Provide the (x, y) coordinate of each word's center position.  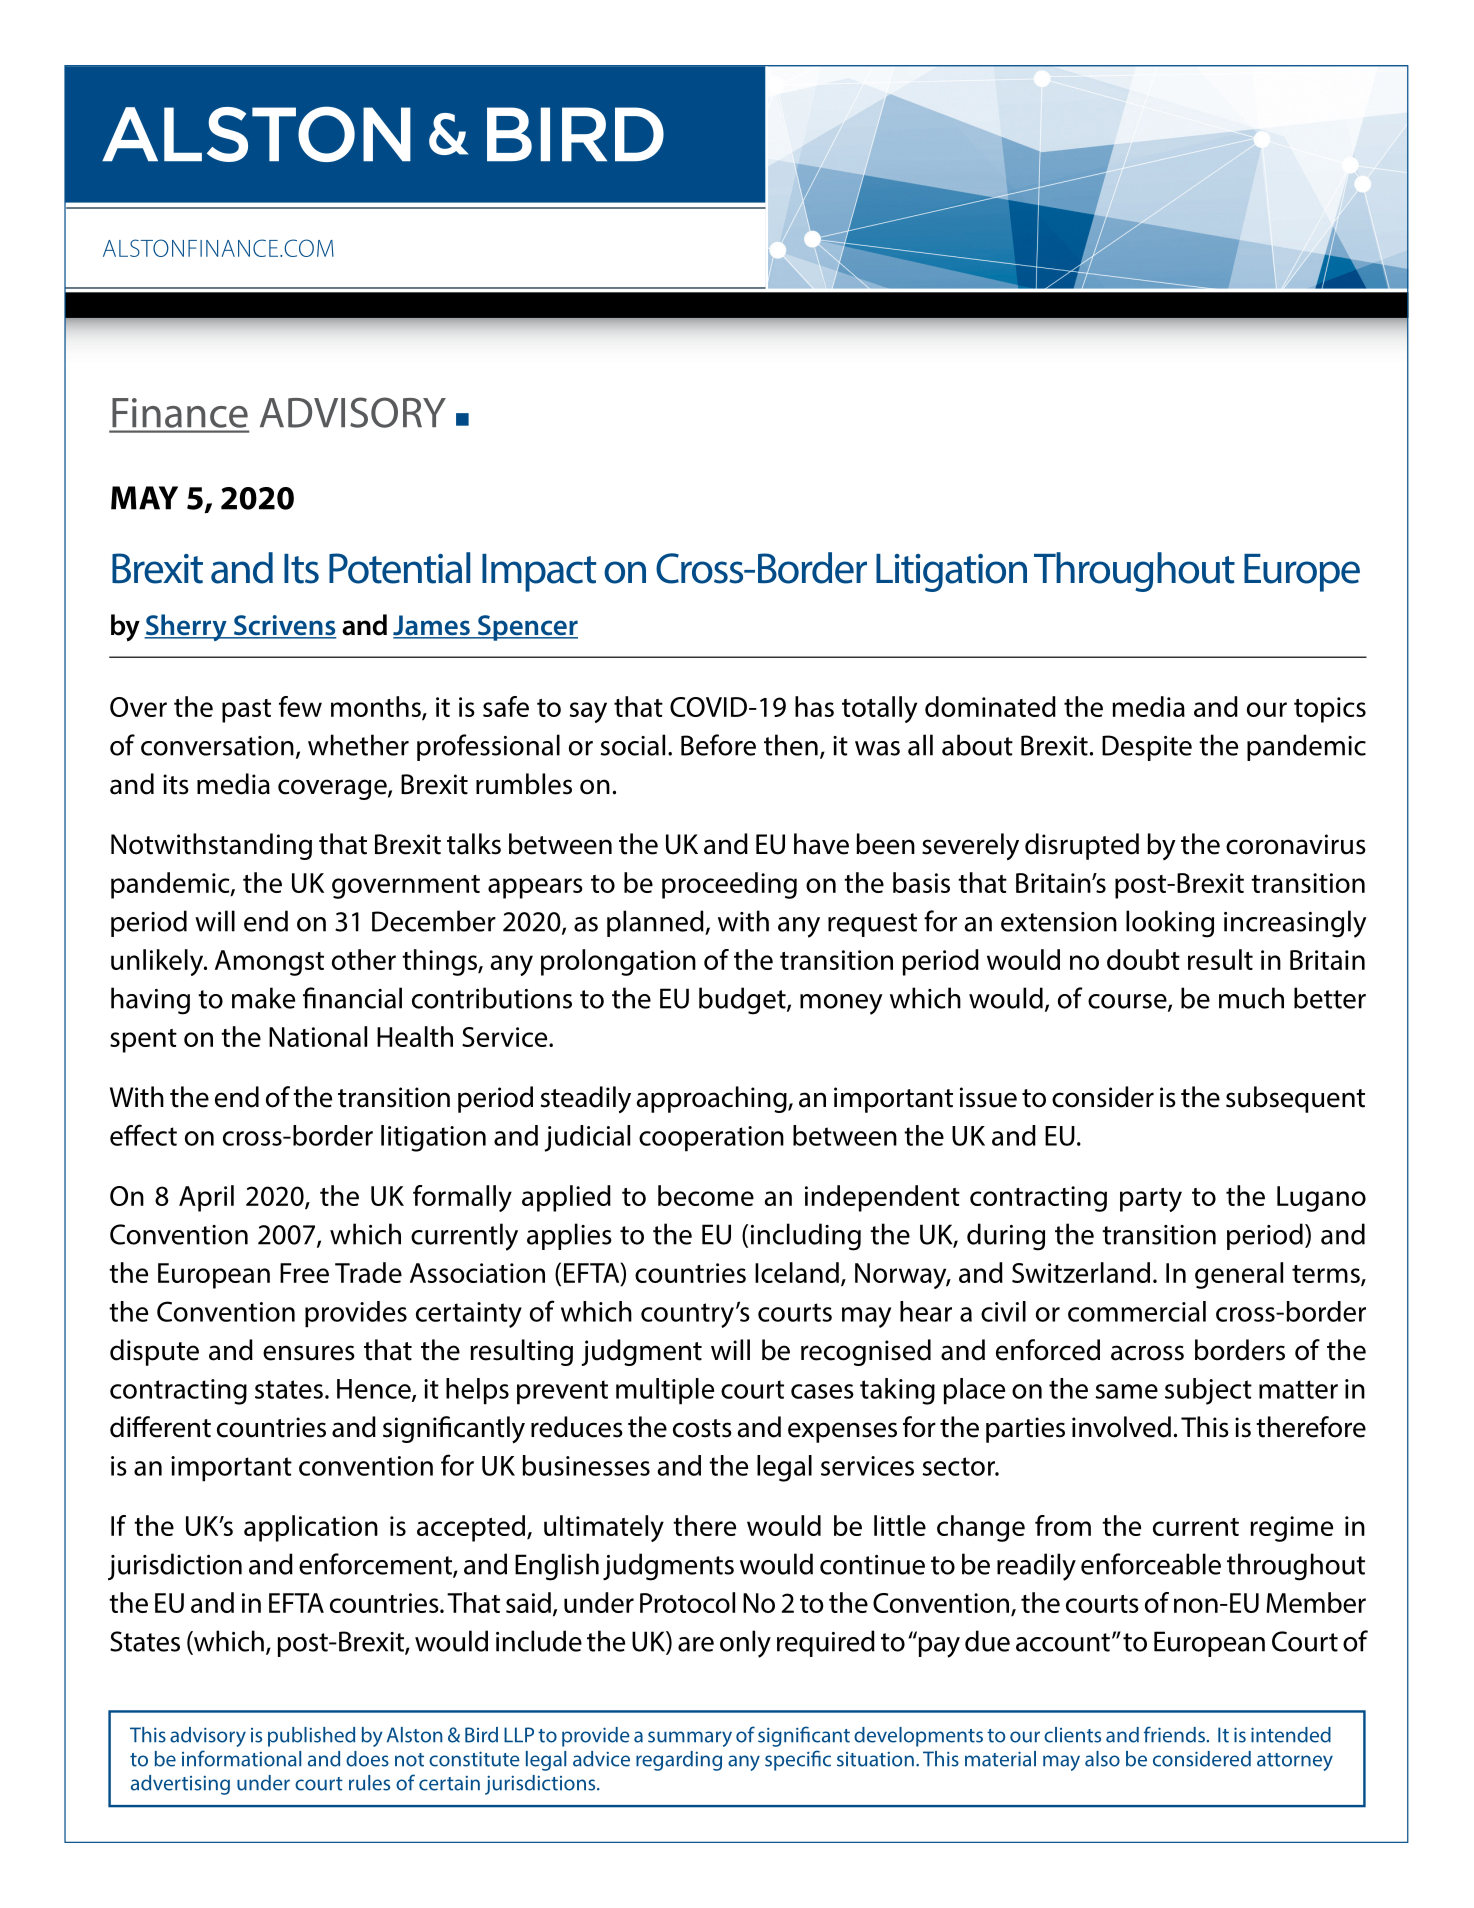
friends (1174, 1734)
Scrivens (283, 626)
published (311, 1737)
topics (1330, 710)
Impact (539, 573)
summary (690, 1739)
